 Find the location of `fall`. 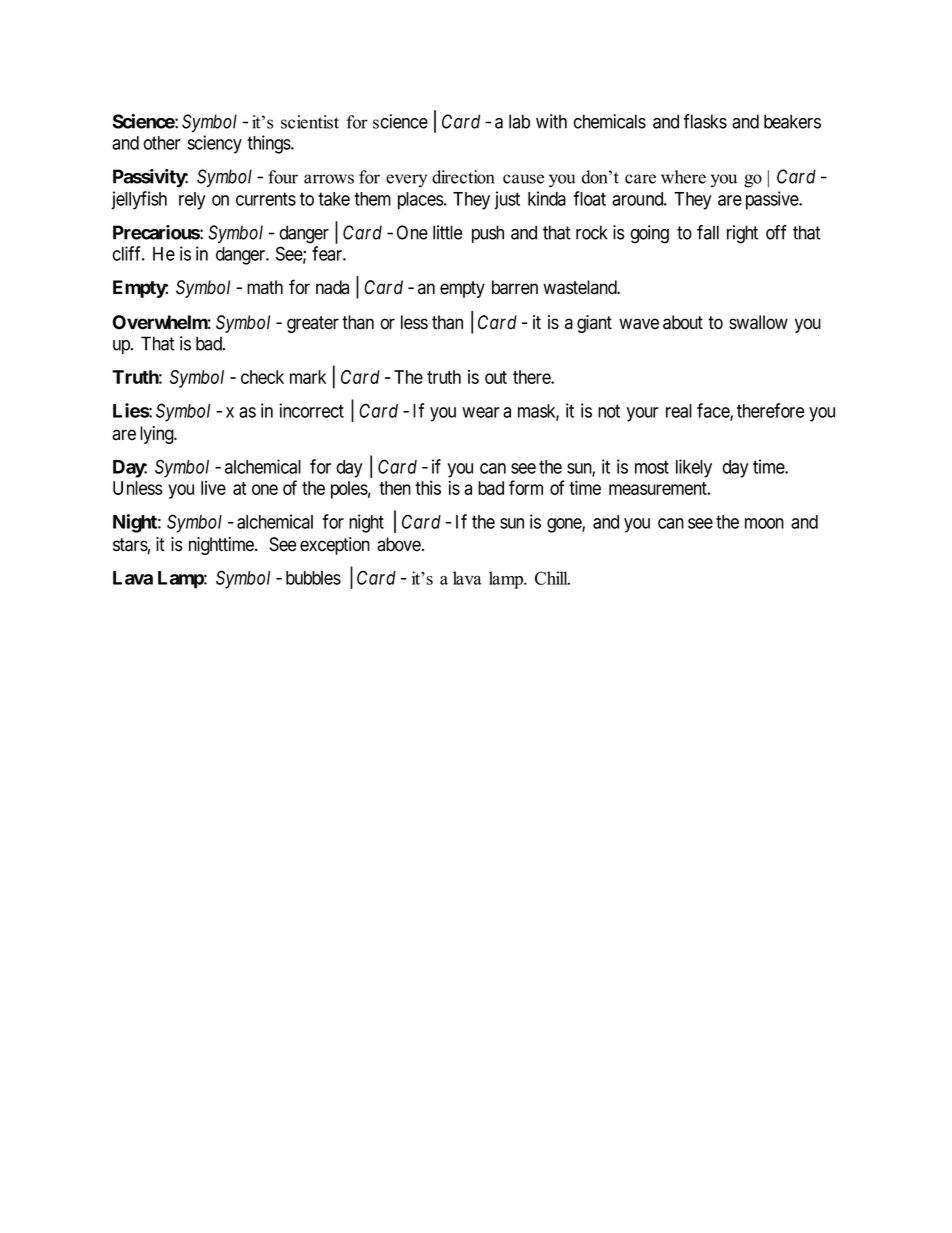

fall is located at coordinates (708, 232).
